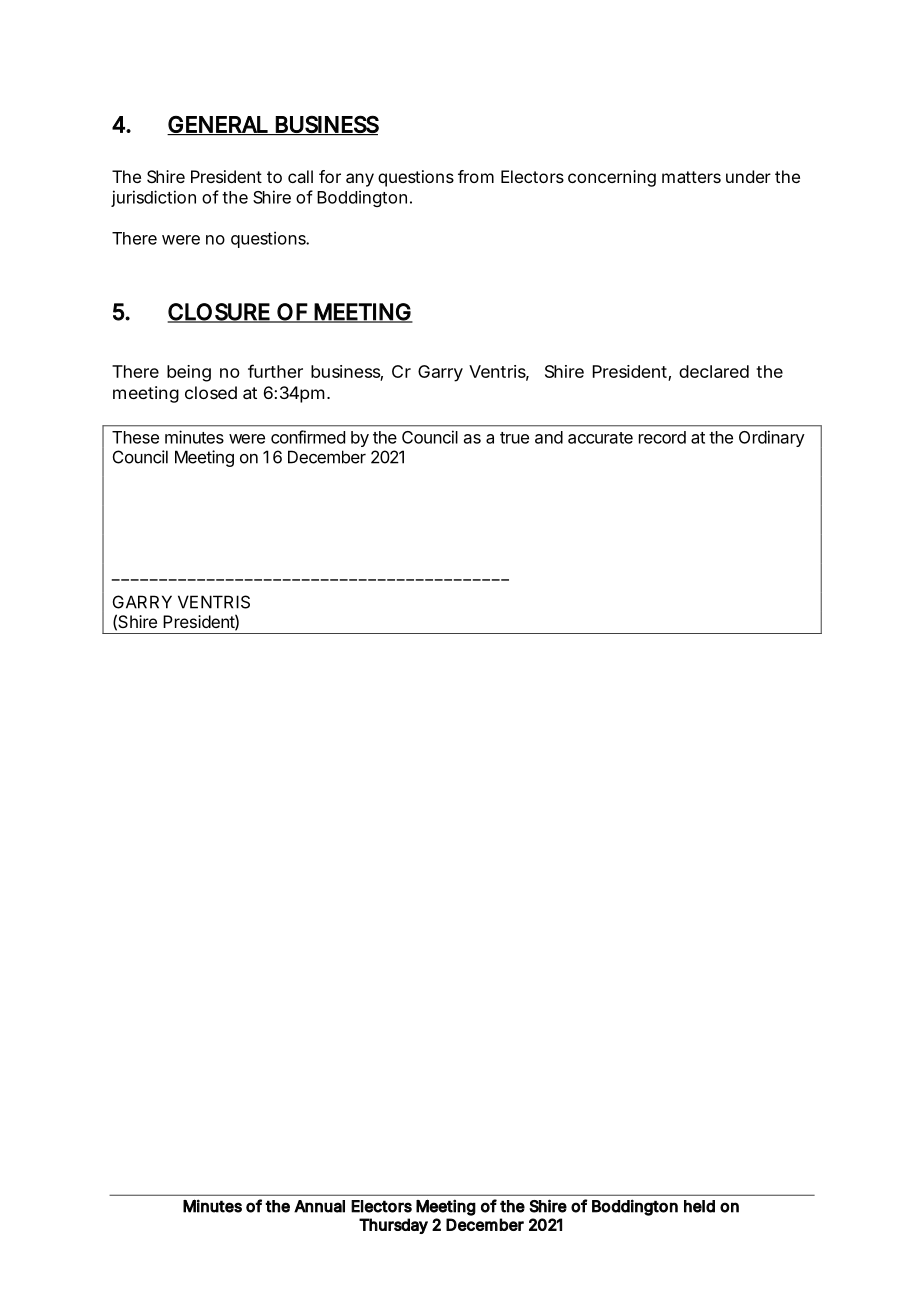  I want to click on GENERAL, so click(218, 125).
